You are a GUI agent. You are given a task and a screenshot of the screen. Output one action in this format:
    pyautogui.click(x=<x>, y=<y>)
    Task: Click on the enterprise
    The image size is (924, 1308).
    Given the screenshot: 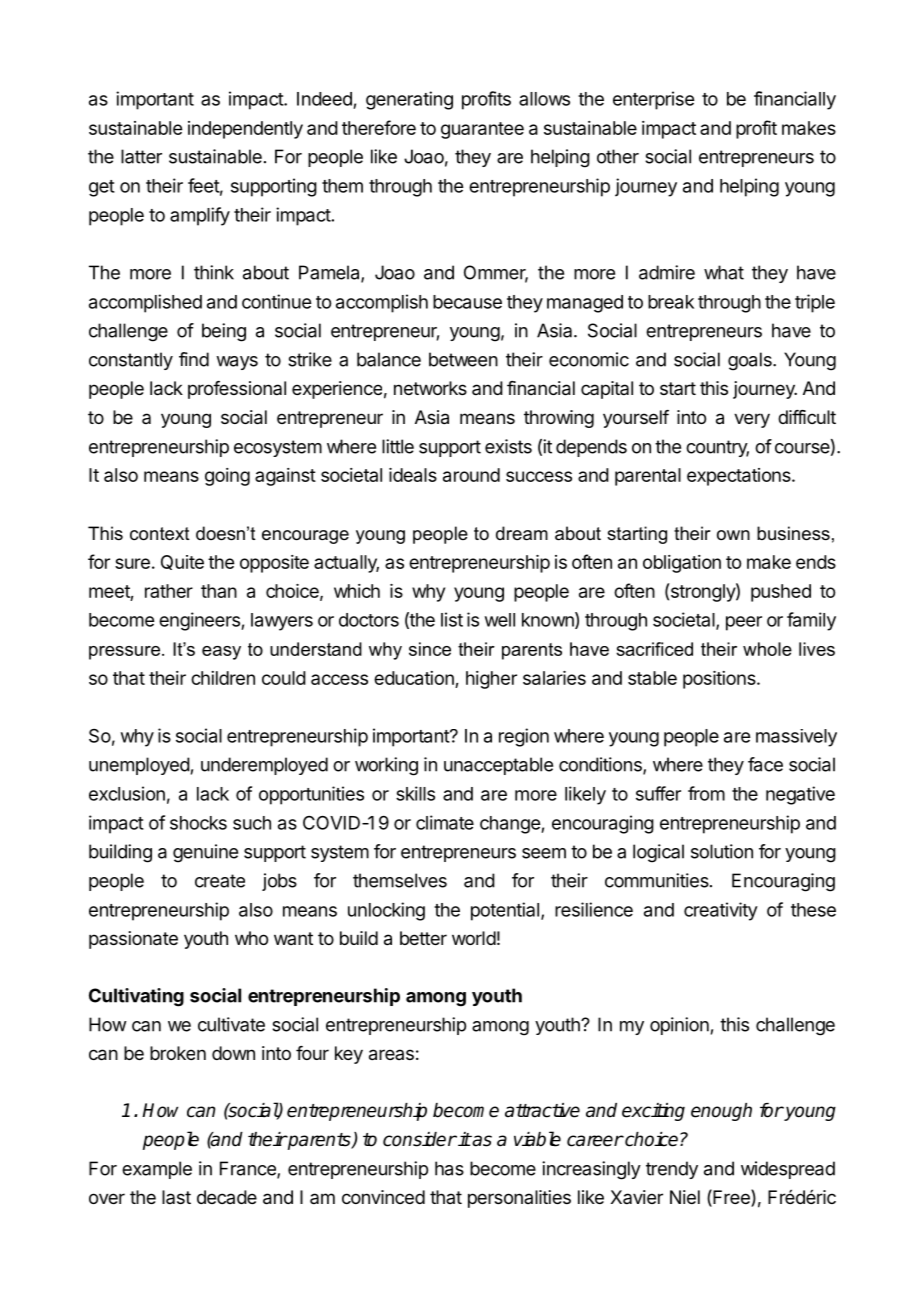 What is the action you would take?
    pyautogui.click(x=653, y=100)
